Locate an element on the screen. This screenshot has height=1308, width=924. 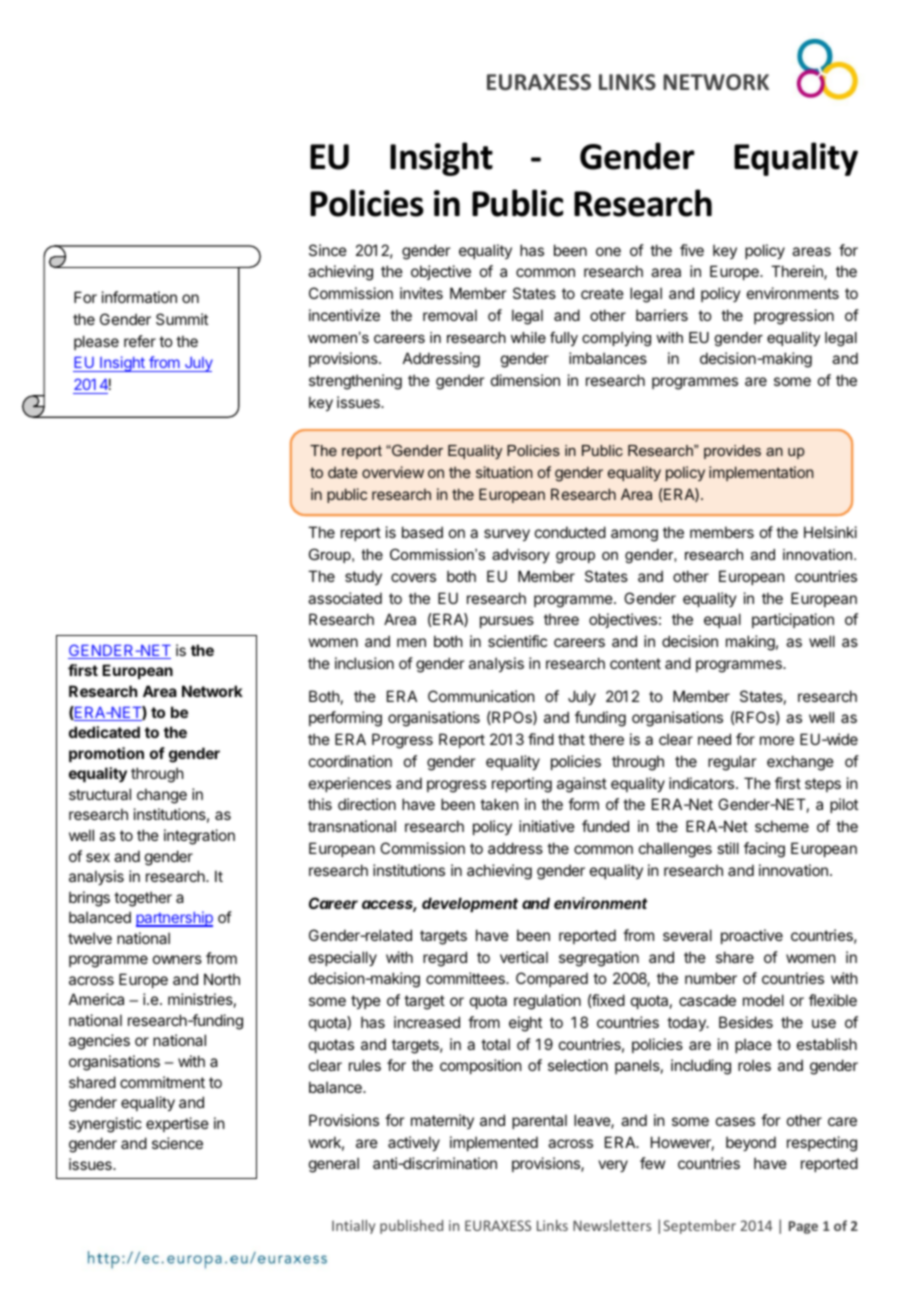
together is located at coordinates (143, 899).
